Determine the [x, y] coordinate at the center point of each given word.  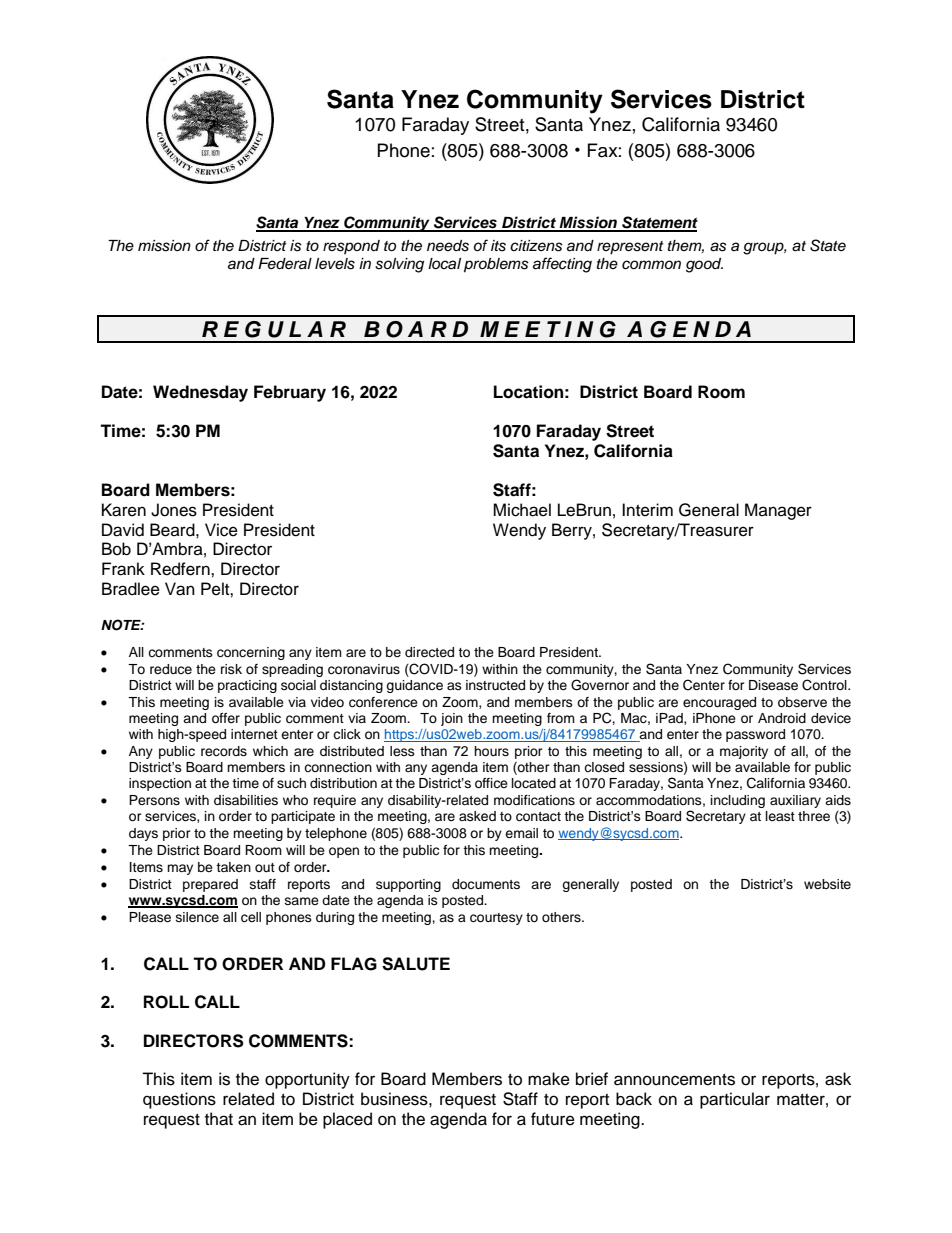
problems [496, 265]
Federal [285, 264]
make [549, 1079]
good [704, 265]
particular [735, 1100]
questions [179, 1100]
